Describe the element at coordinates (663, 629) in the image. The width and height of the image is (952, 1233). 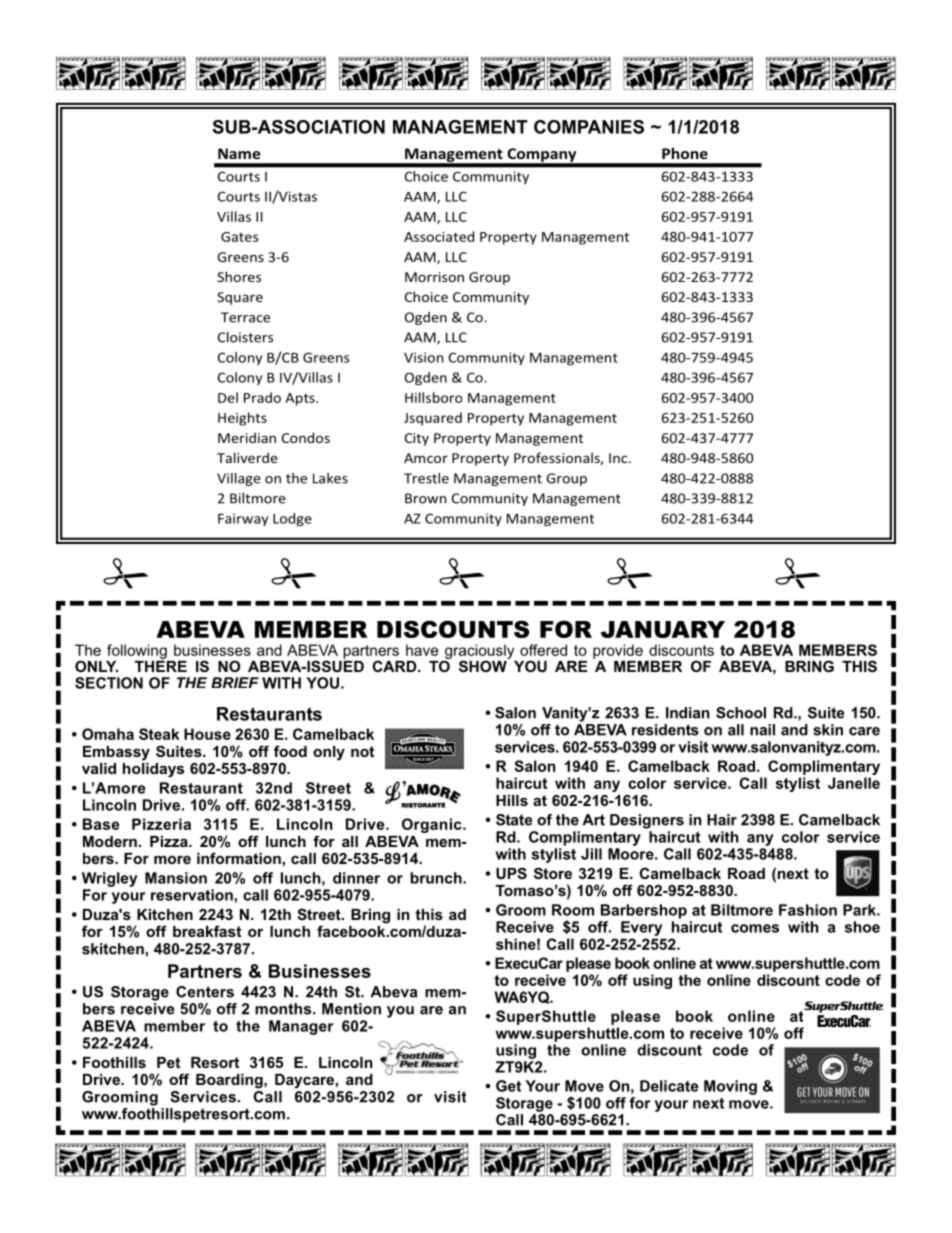
I see `JANUARY` at that location.
